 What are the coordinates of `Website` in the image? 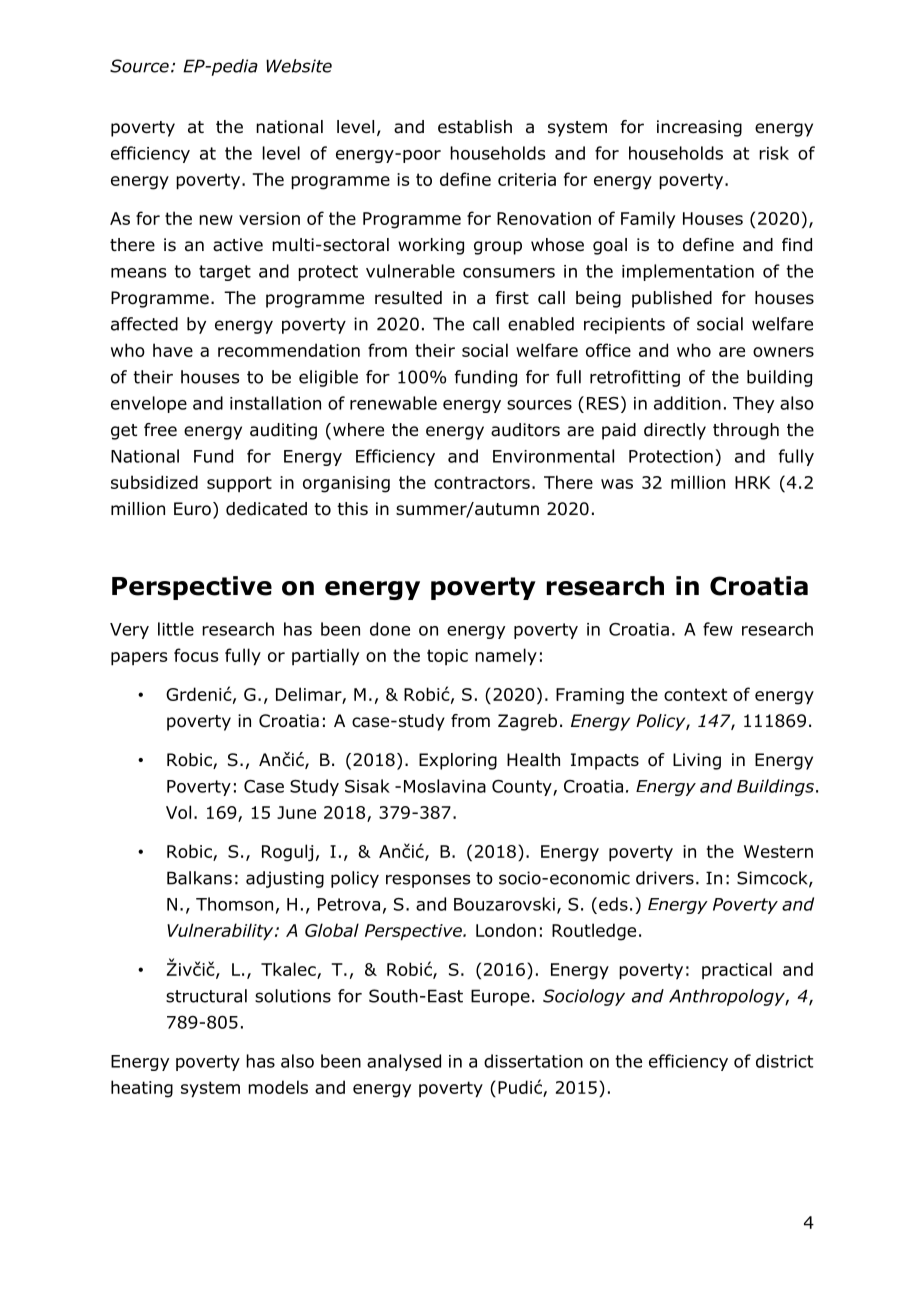 It's located at (299, 66).
